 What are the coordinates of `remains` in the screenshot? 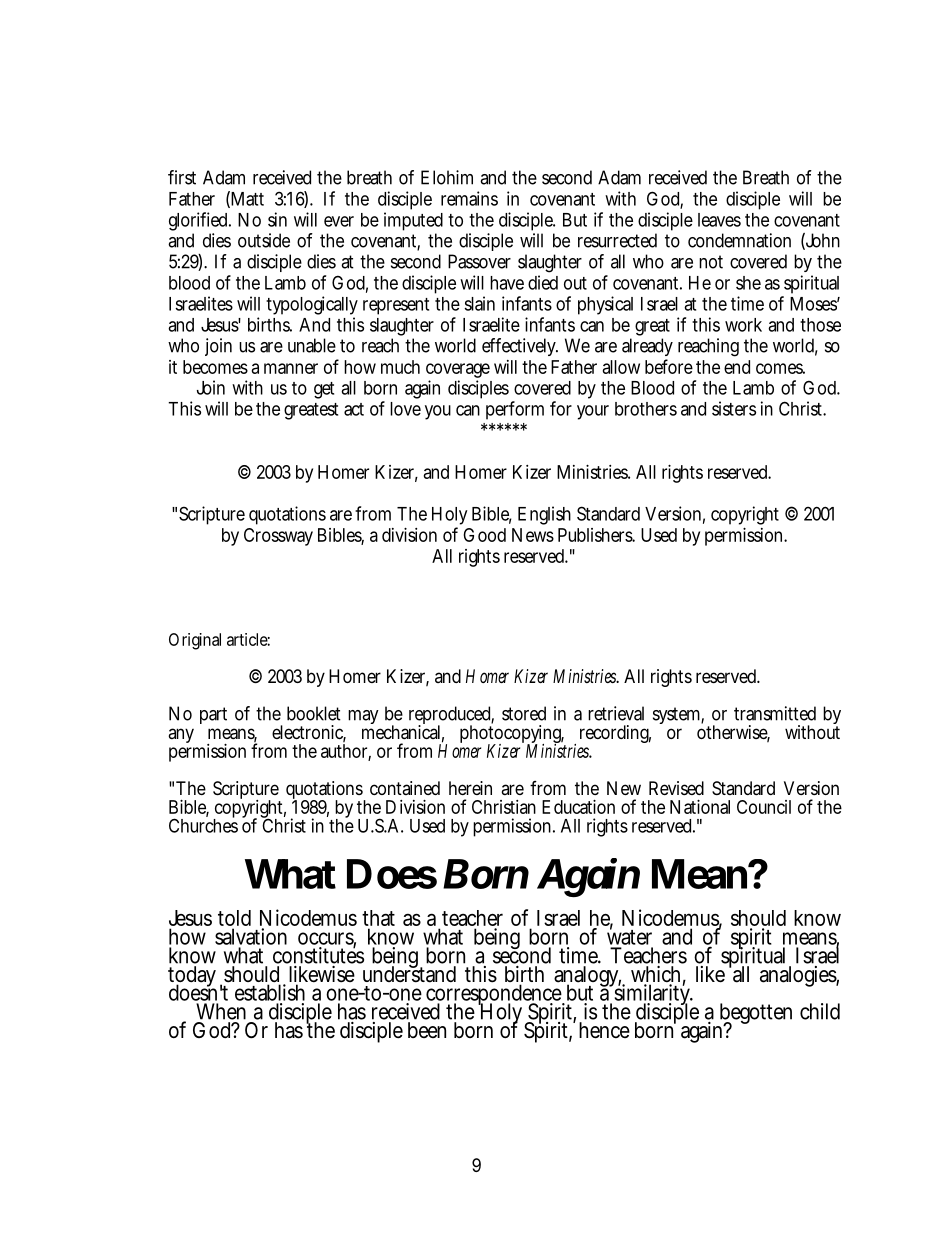 It's located at (469, 198).
